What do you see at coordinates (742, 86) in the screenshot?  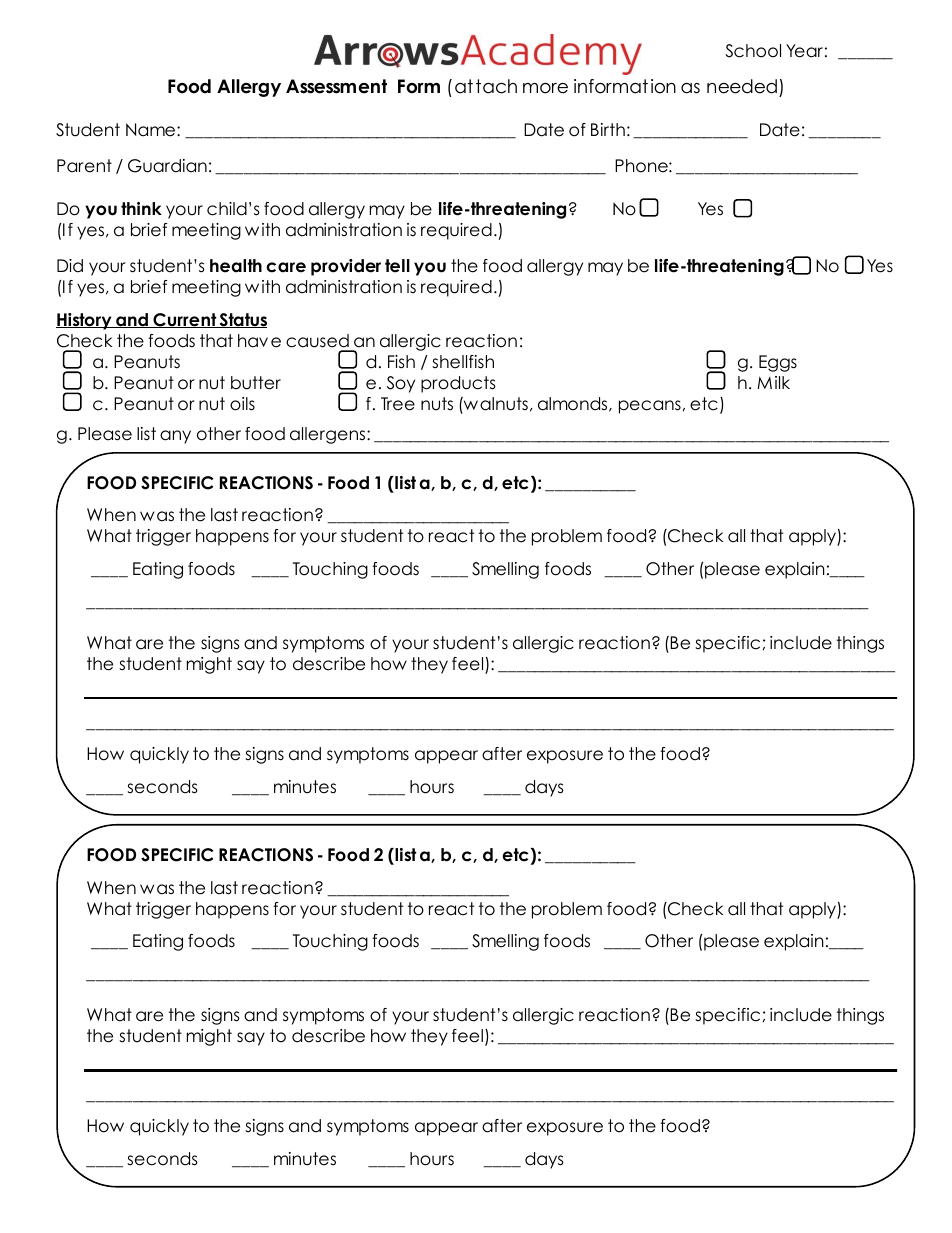 I see `needed` at bounding box center [742, 86].
